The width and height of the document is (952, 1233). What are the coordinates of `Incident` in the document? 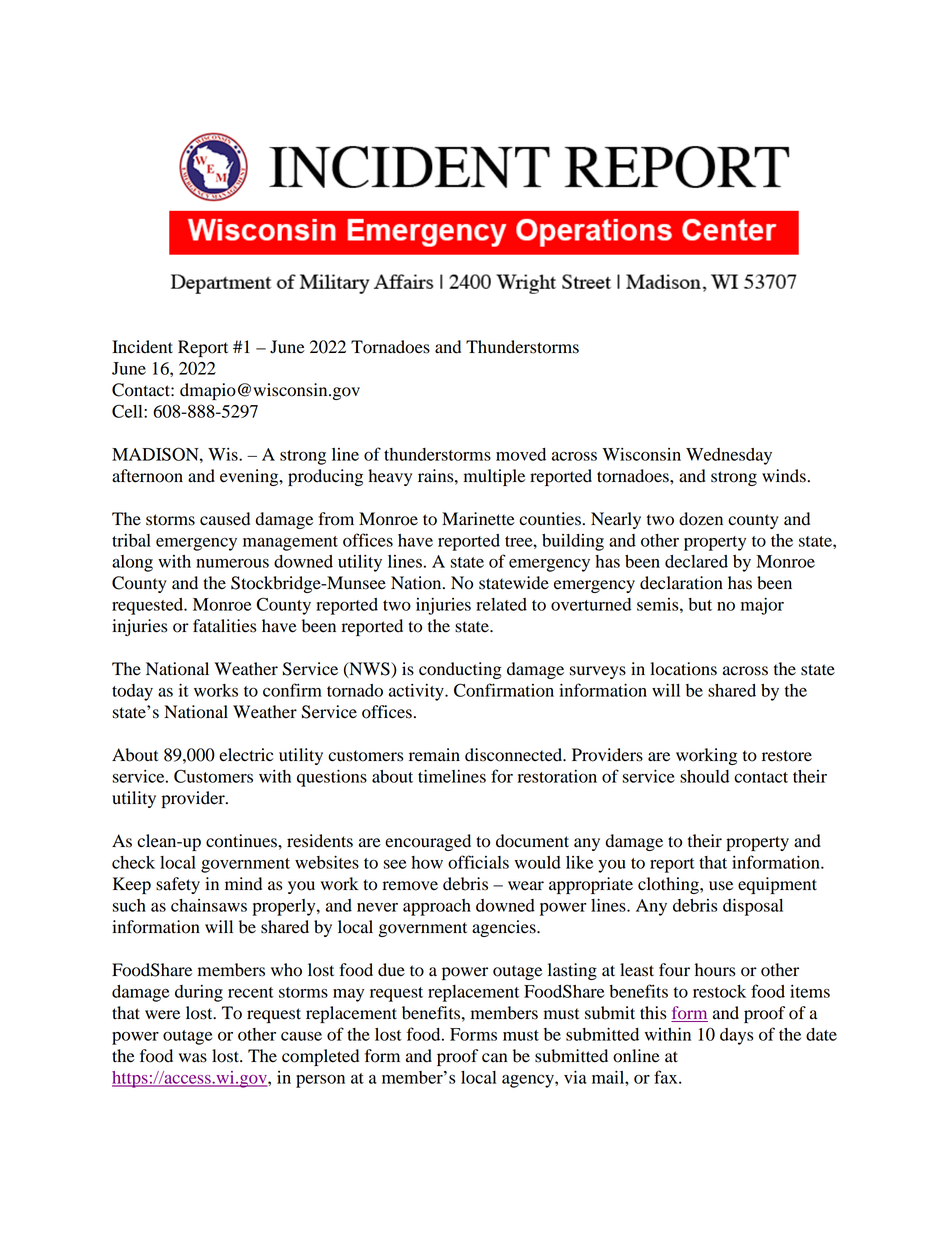 It's located at (142, 347).
